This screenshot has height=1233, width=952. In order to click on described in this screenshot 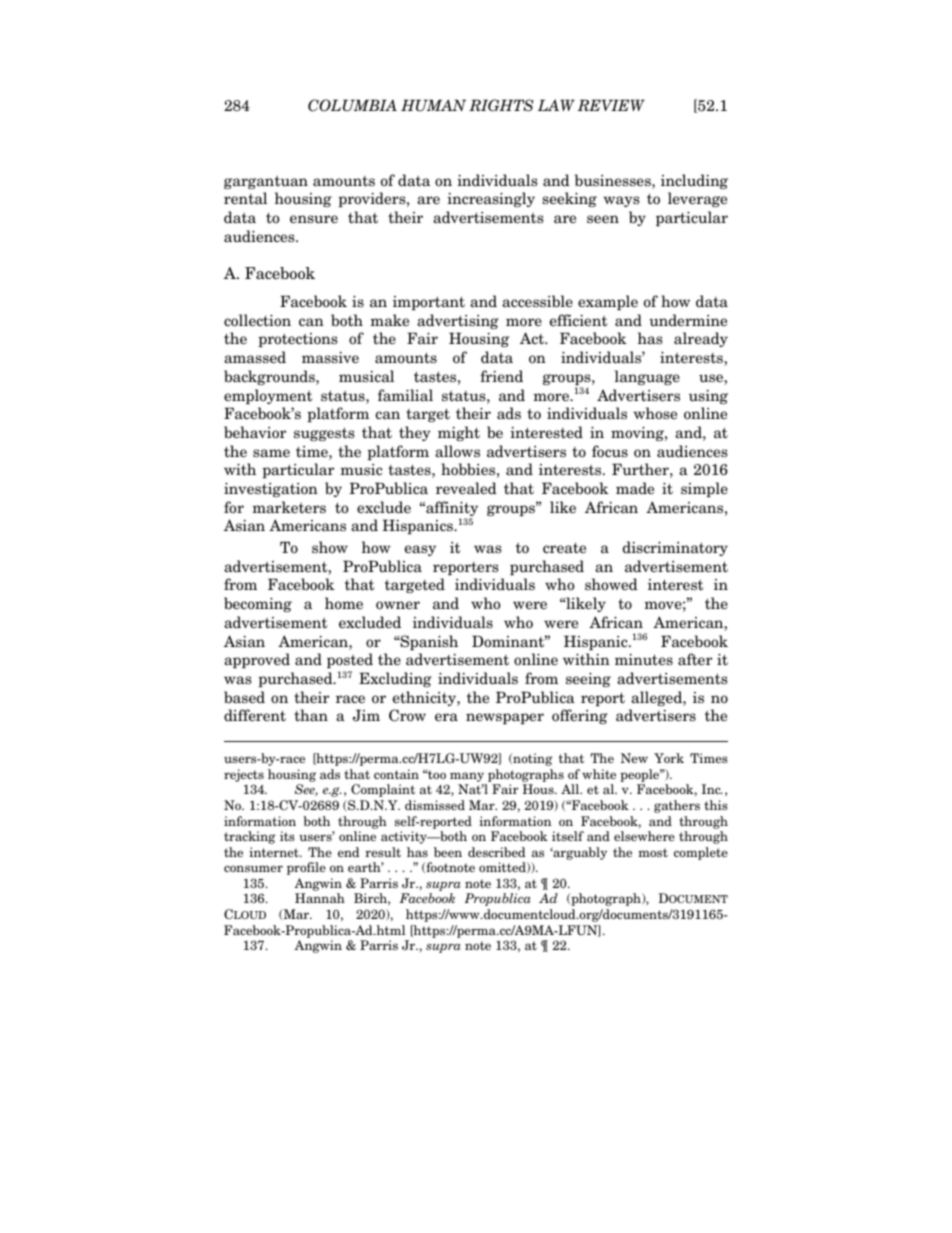, I will do `click(496, 852)`.
